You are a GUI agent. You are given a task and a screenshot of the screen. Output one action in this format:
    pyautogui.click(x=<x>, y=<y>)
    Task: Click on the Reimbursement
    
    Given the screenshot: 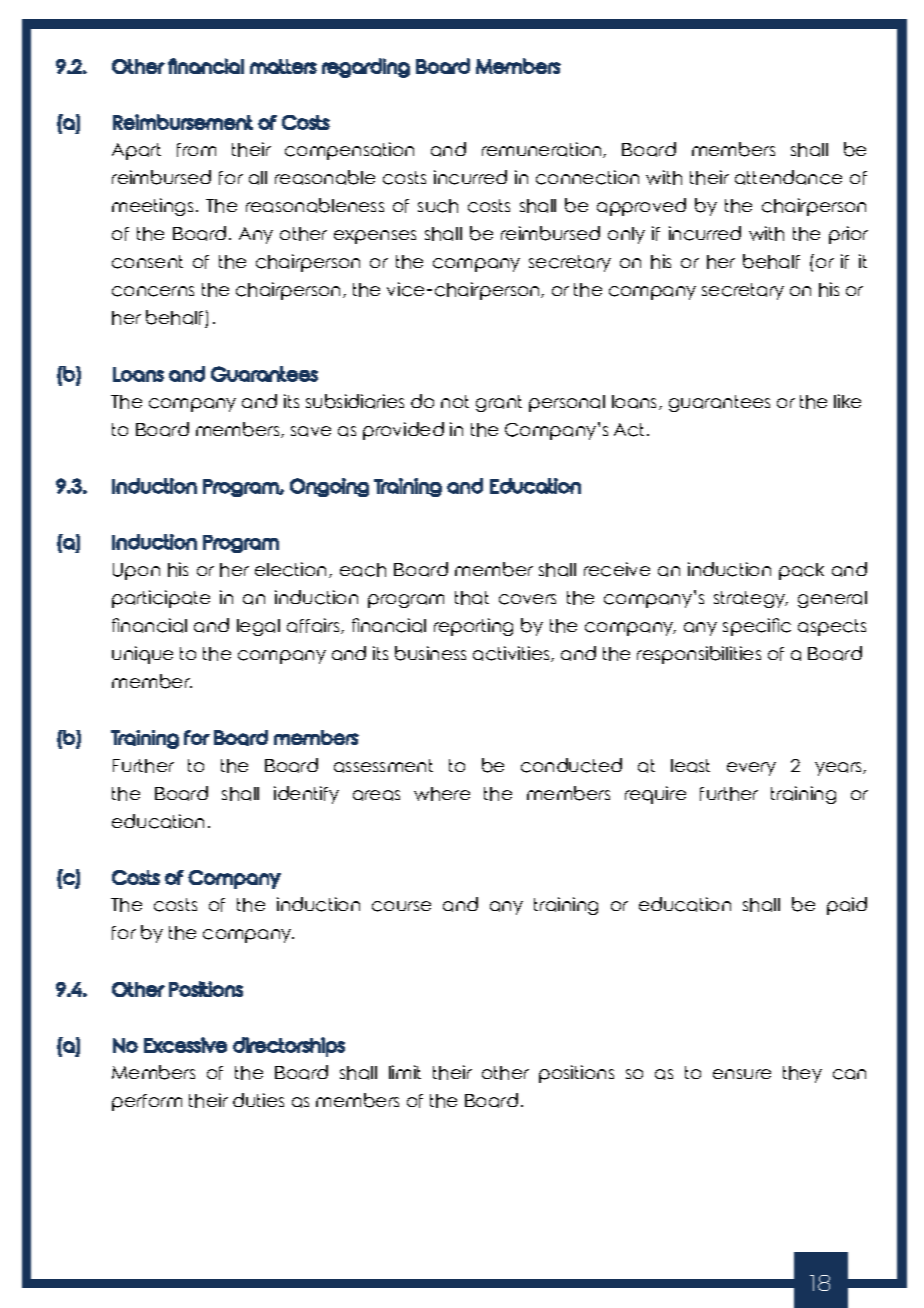 What is the action you would take?
    pyautogui.click(x=183, y=122)
